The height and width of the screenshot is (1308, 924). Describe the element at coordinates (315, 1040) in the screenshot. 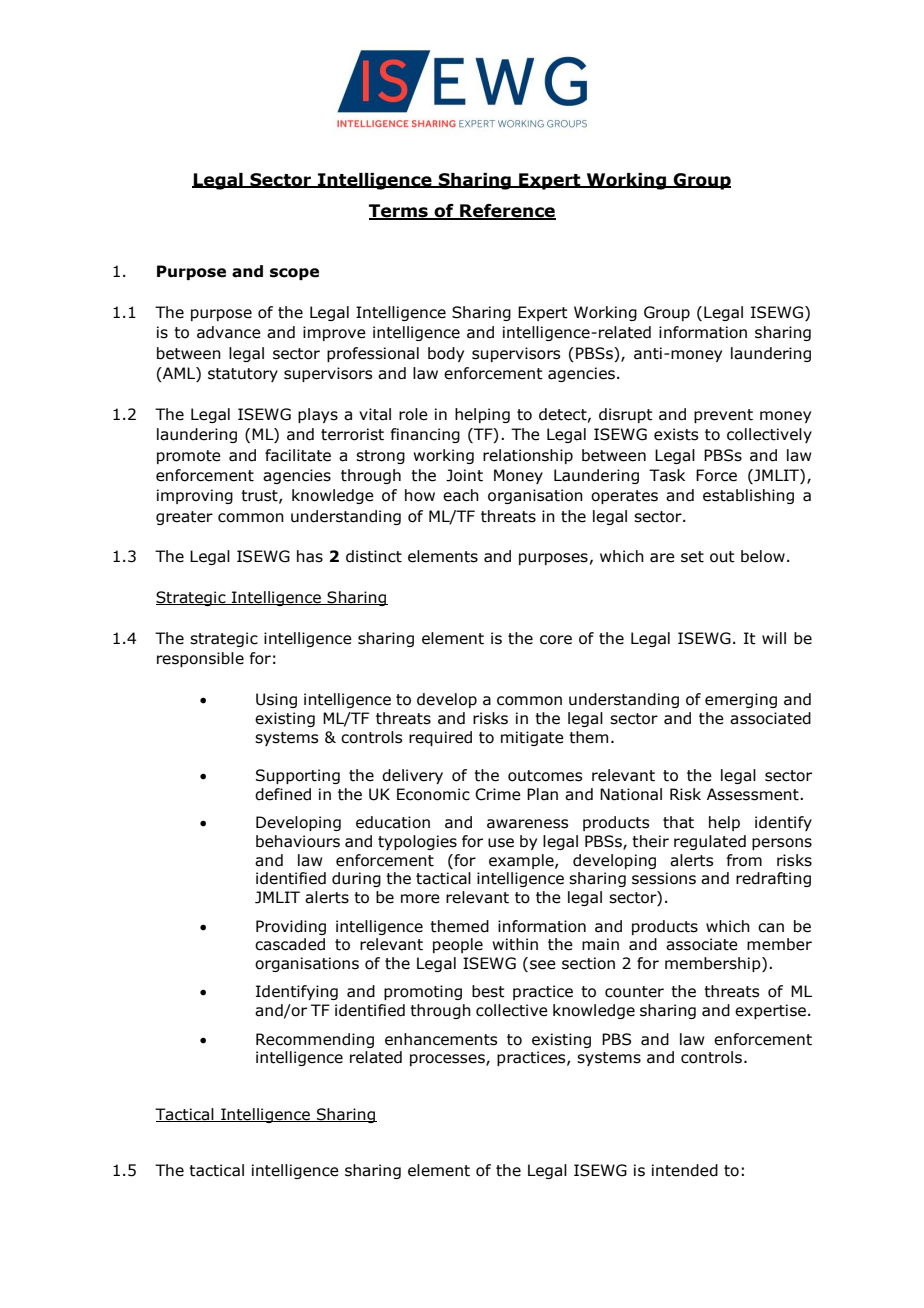

I see `Recommending` at that location.
